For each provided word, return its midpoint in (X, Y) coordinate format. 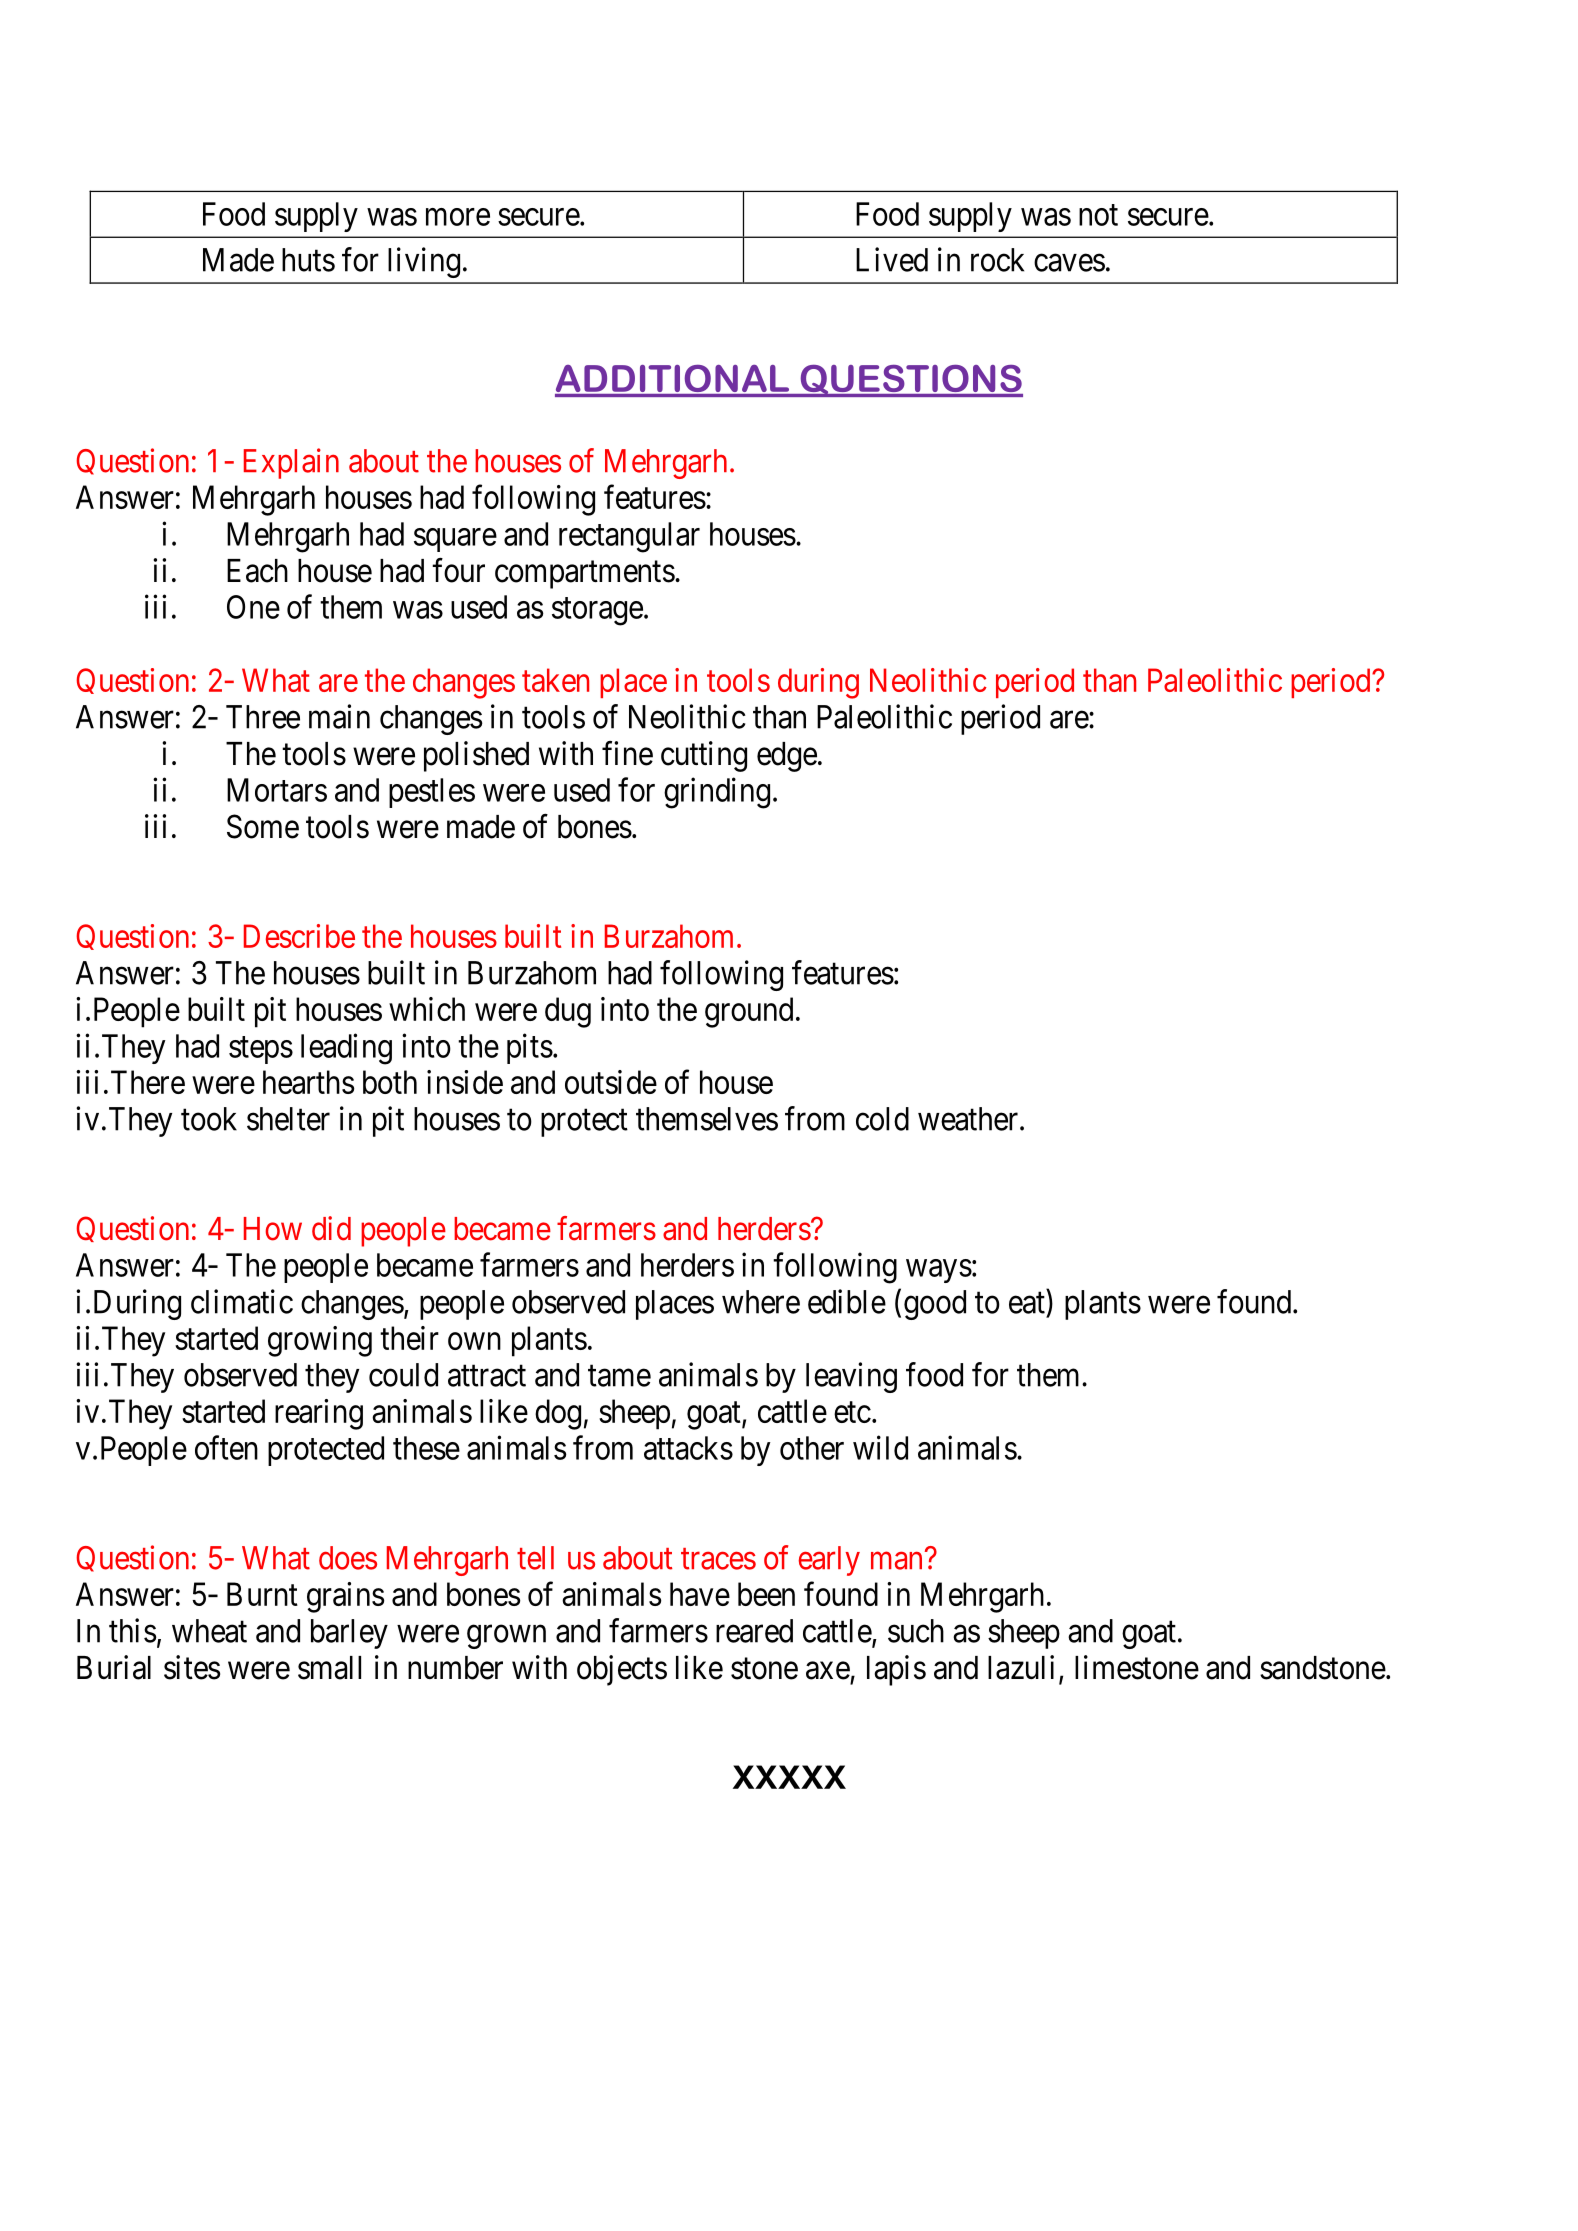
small (329, 1668)
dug (568, 1012)
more (458, 217)
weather (969, 1119)
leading (346, 1049)
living (424, 262)
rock (997, 260)
